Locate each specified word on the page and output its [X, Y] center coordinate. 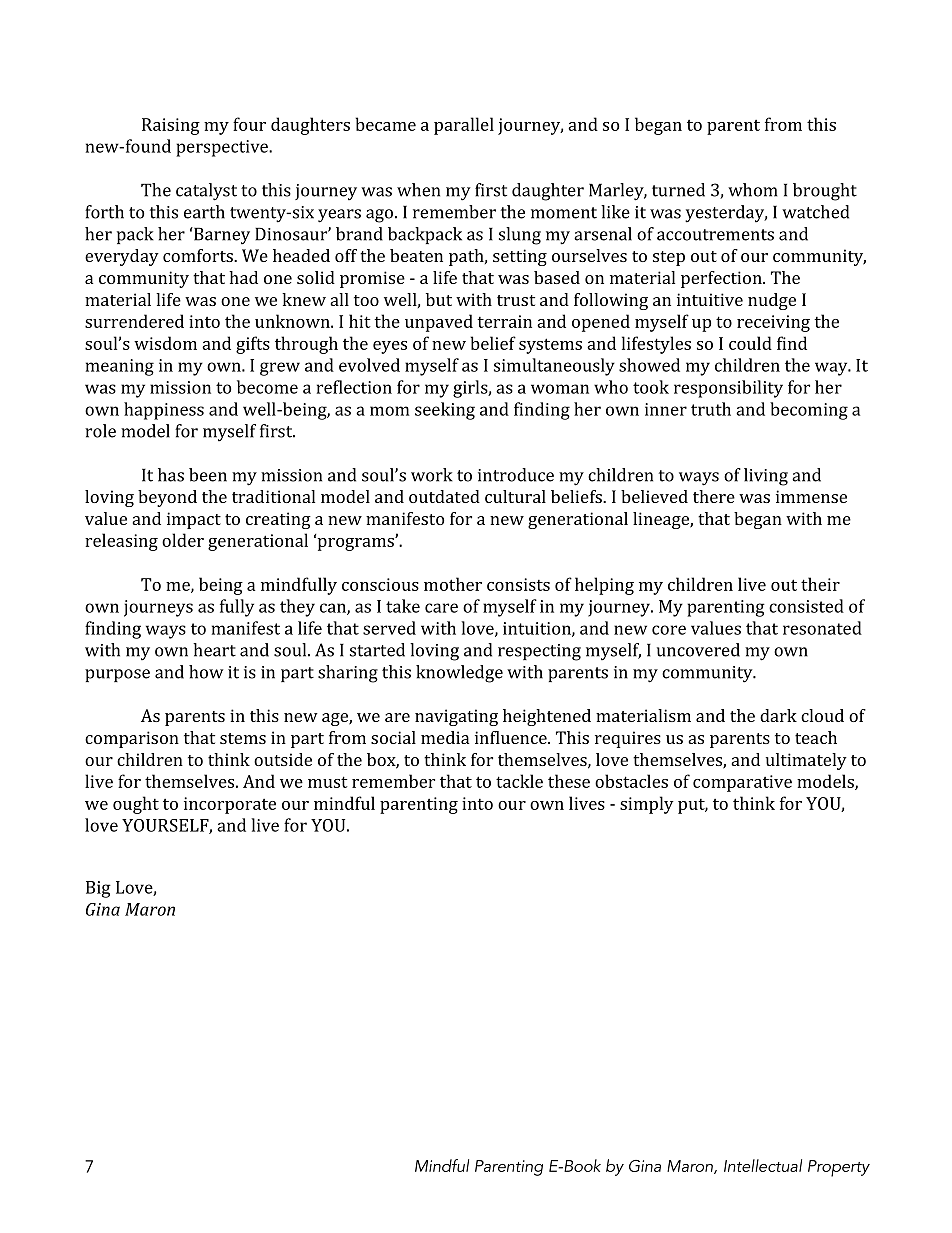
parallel [464, 126]
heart [214, 650]
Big [98, 889]
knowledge [459, 674]
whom [752, 190]
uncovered [698, 650]
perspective [223, 148]
